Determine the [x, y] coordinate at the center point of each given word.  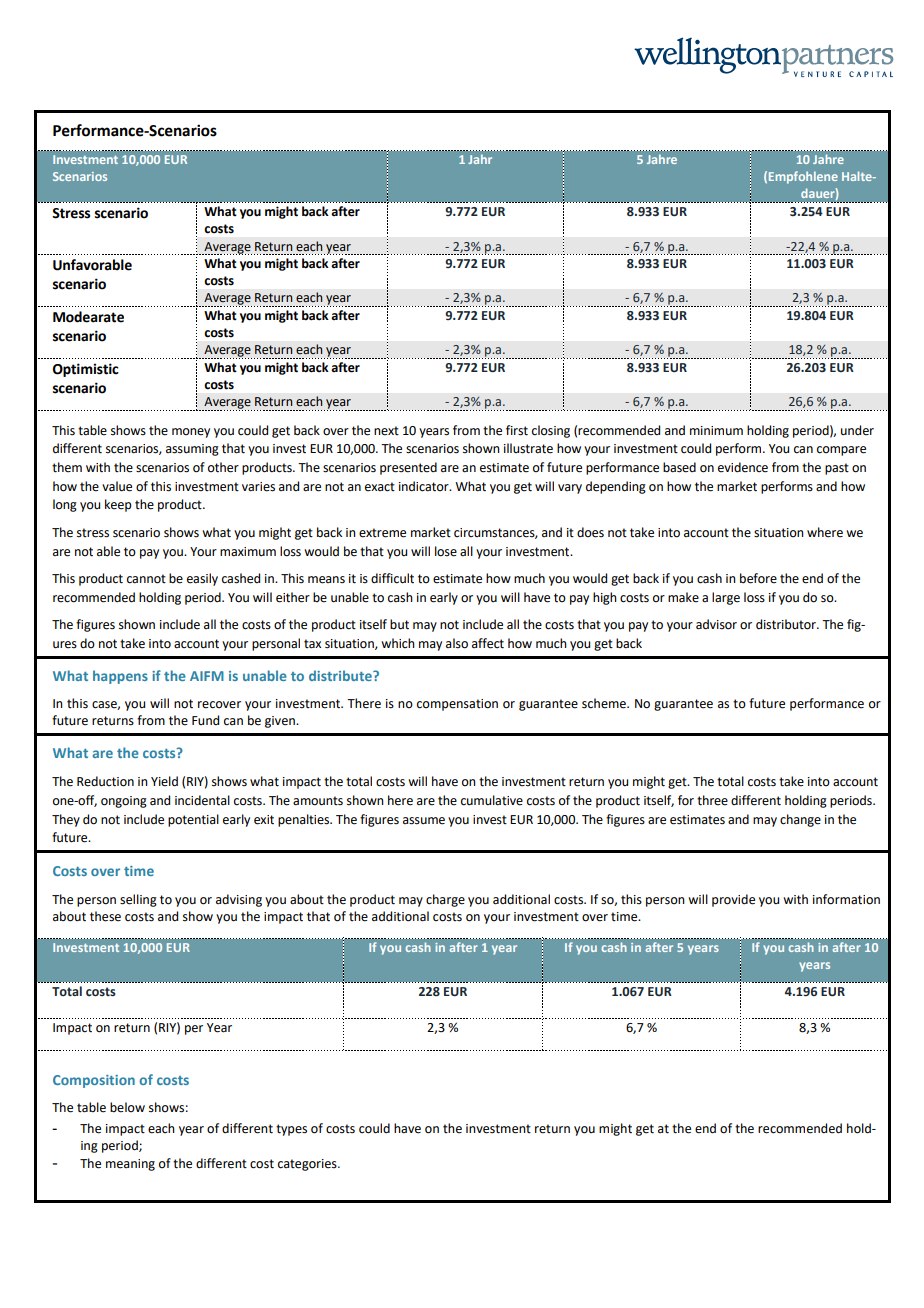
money [191, 433]
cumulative [492, 800]
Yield [164, 781]
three [712, 800]
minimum [716, 430]
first [517, 430]
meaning [130, 1165]
